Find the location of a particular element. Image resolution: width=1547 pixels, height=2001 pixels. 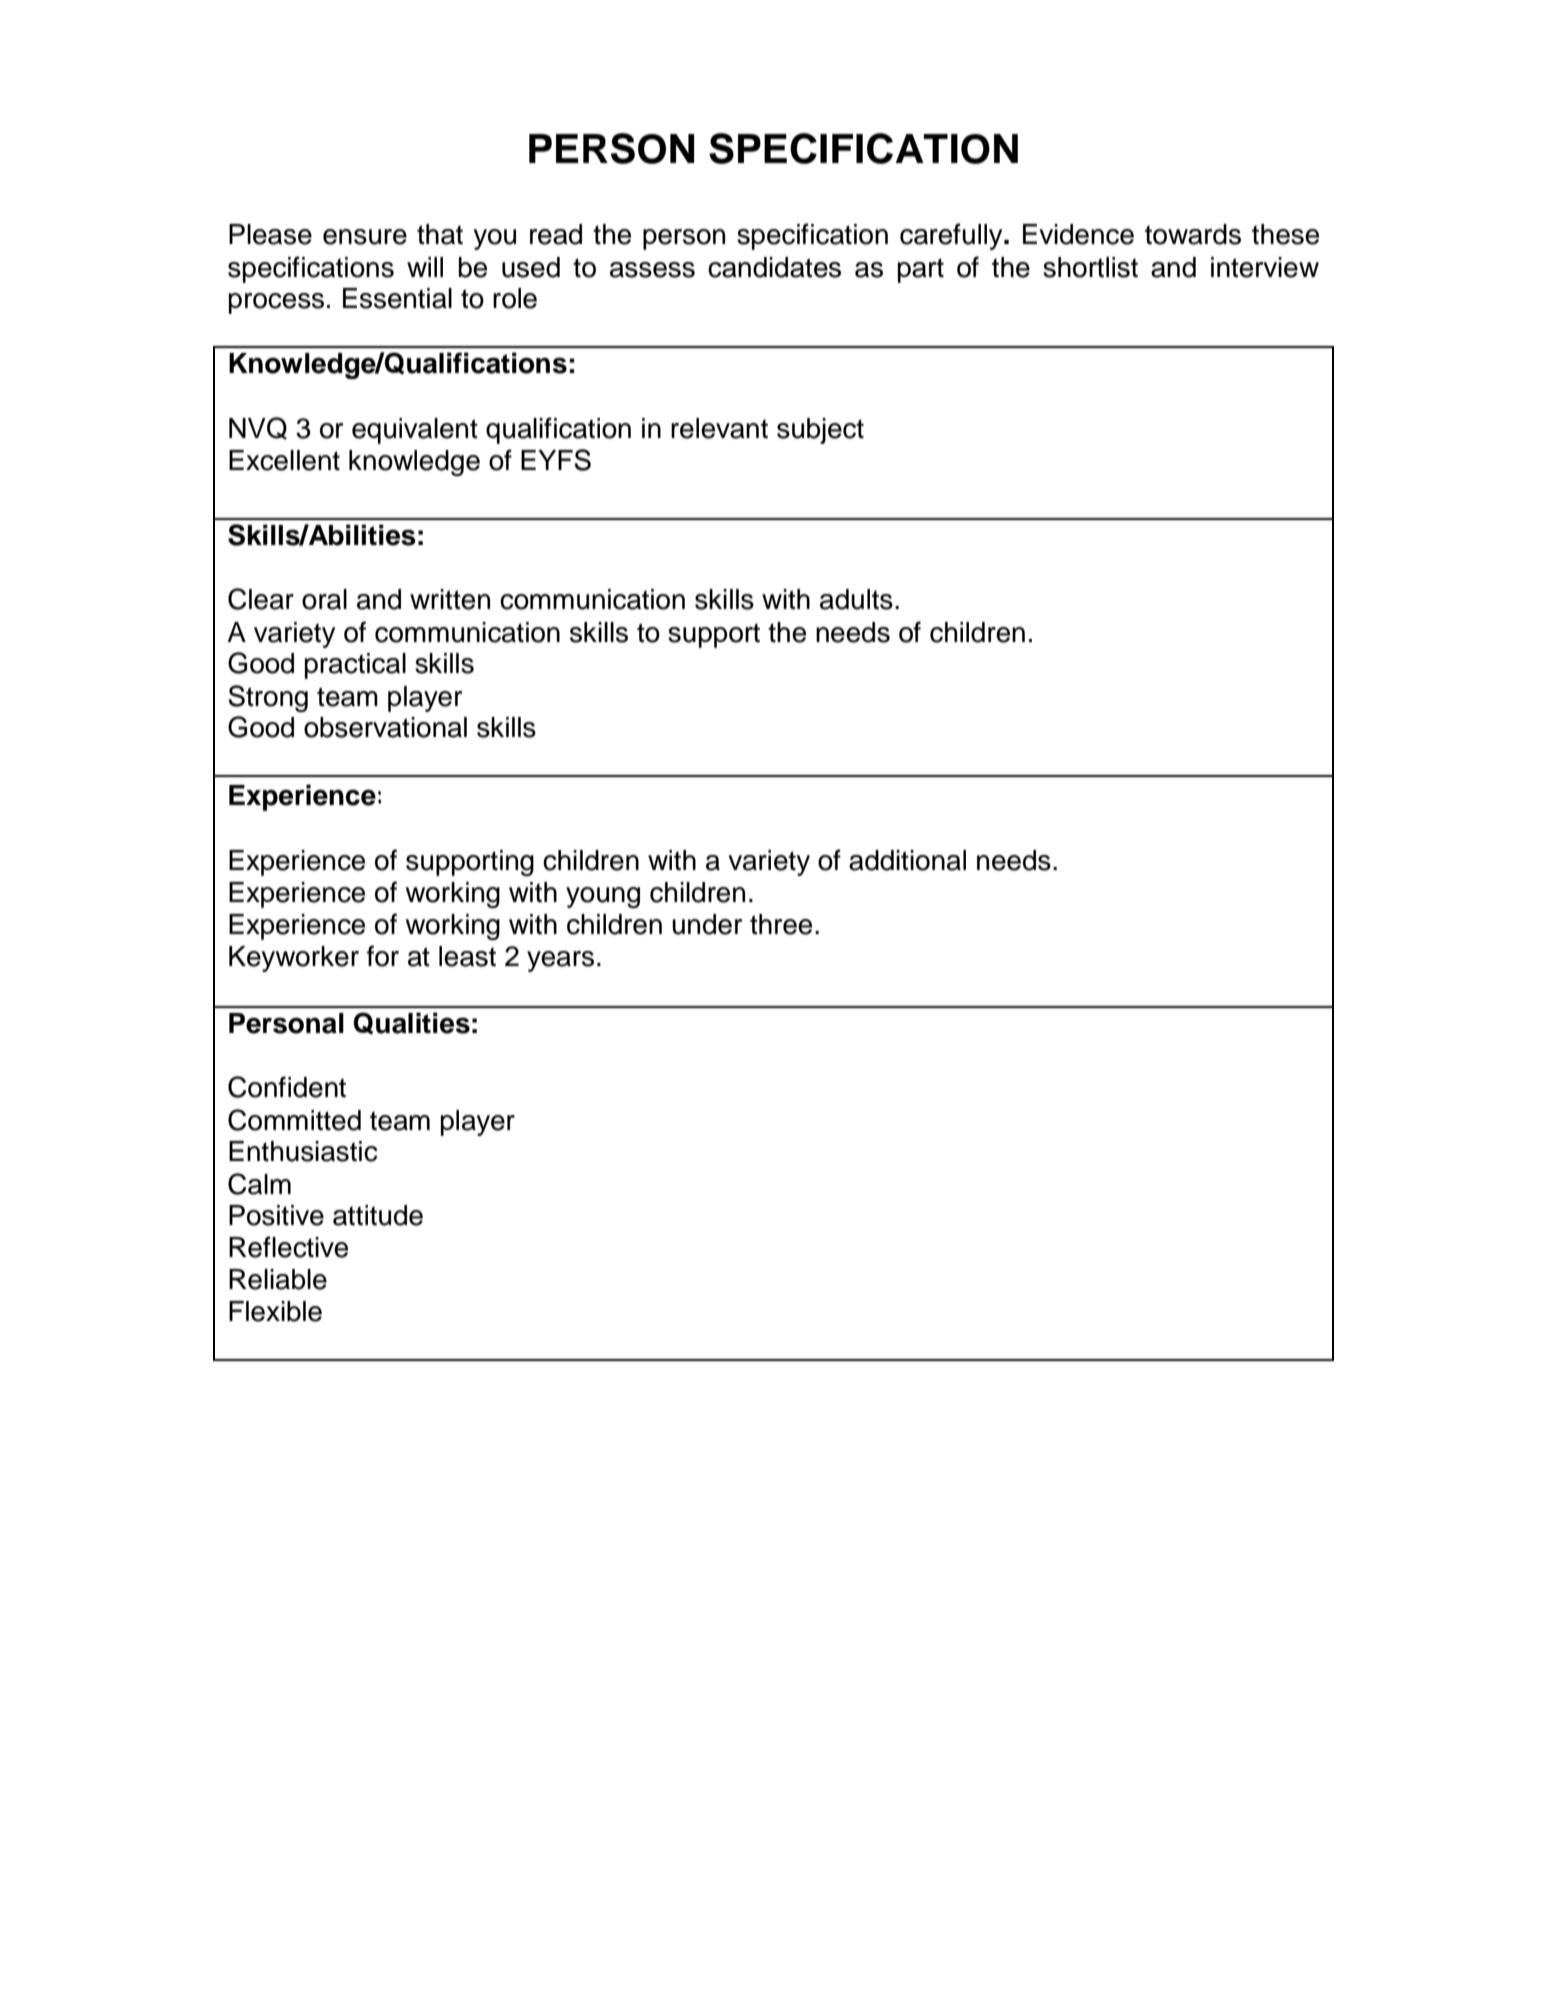

young is located at coordinates (603, 897).
